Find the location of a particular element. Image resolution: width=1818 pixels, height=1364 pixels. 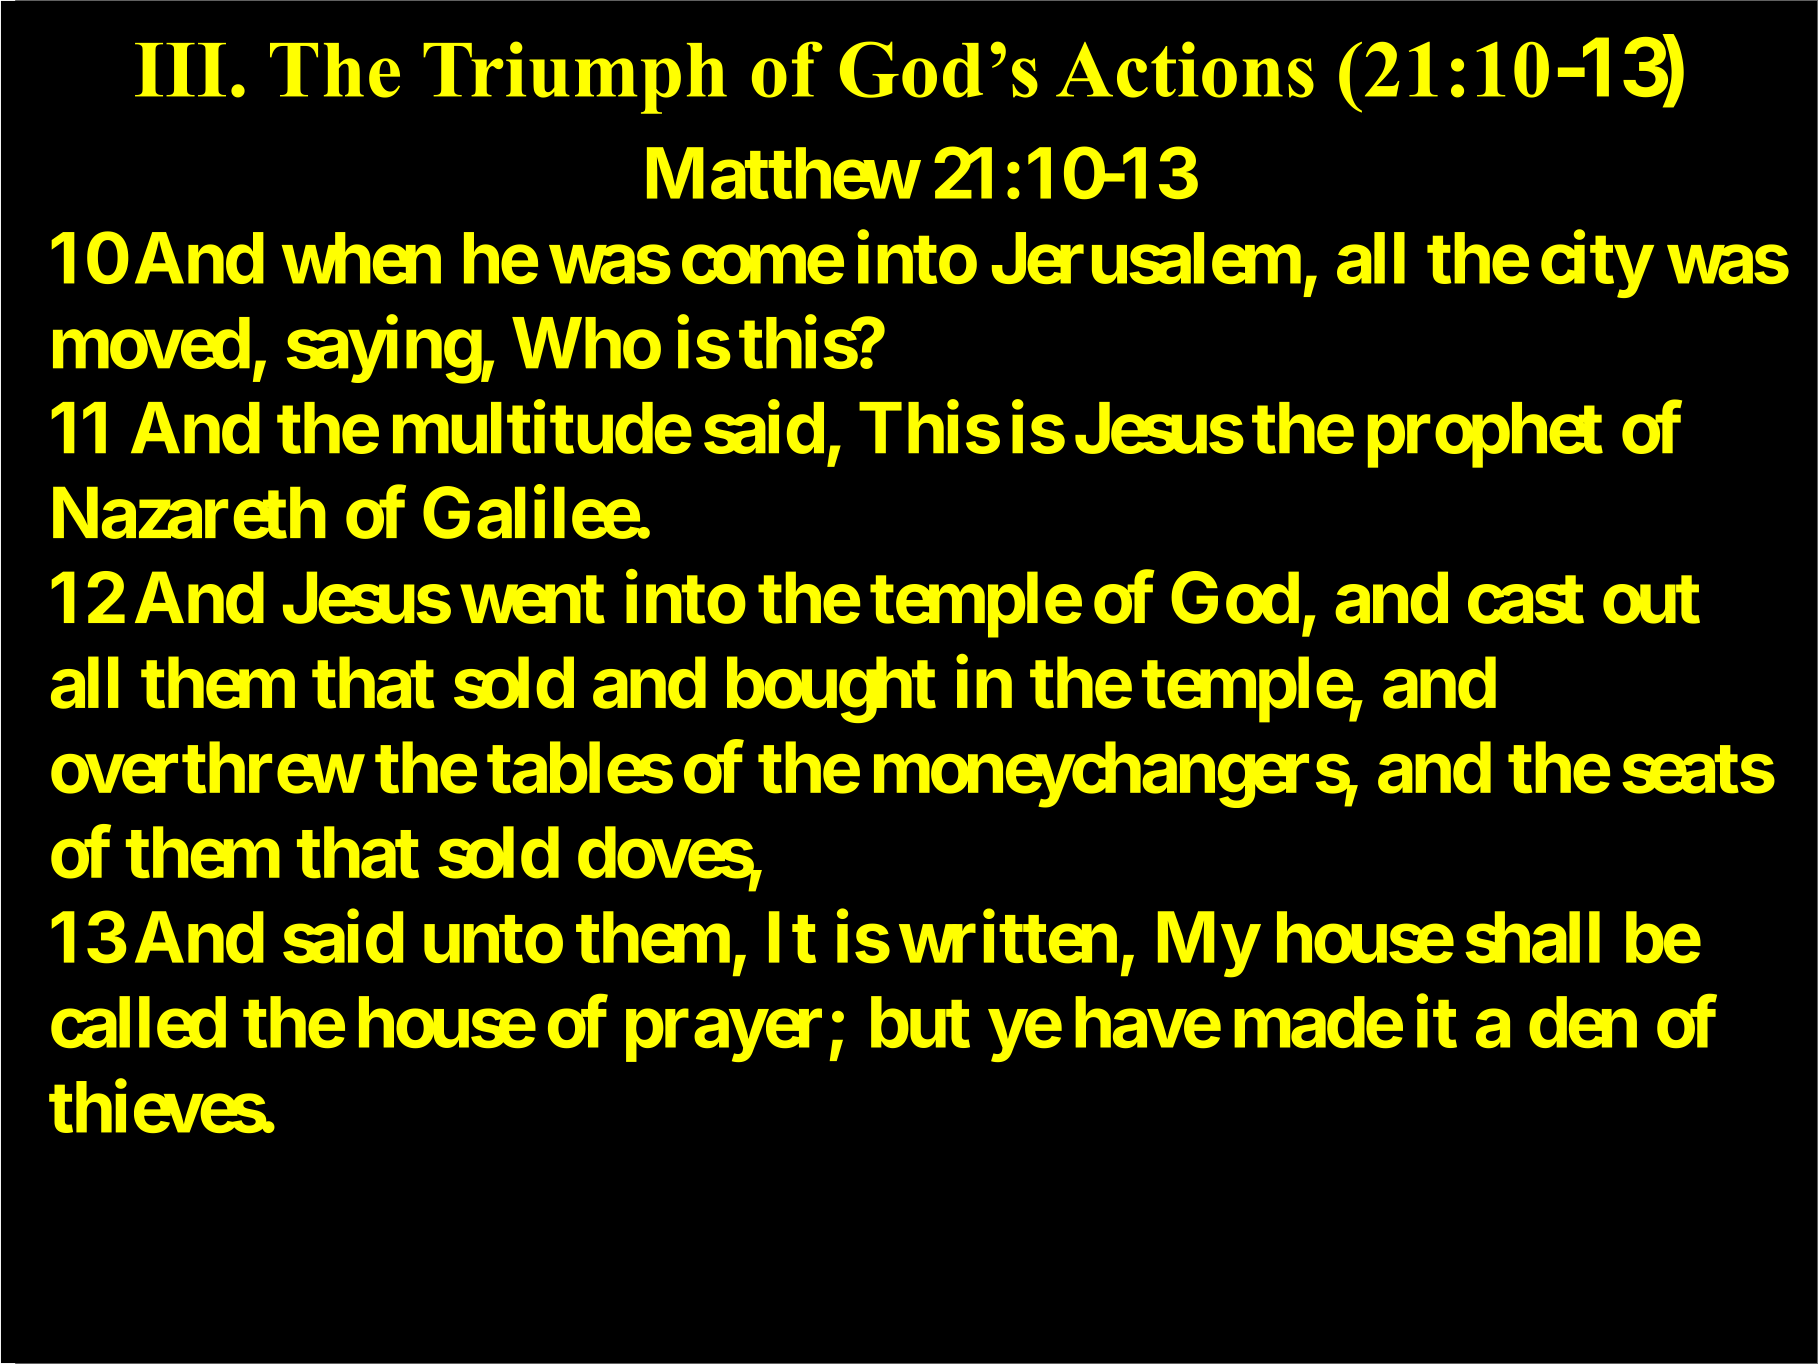

went is located at coordinates (532, 600).
